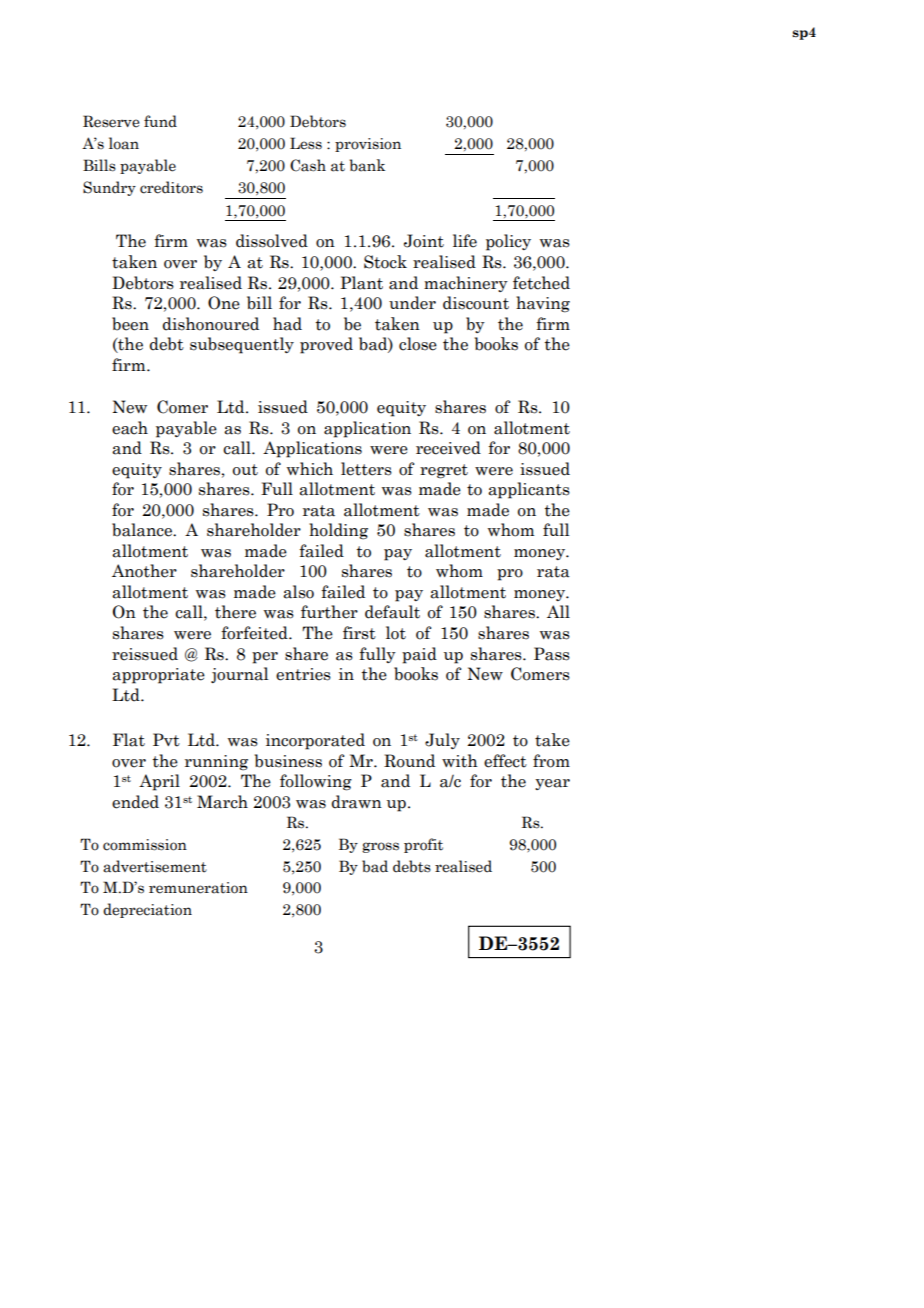 This document has width=924, height=1308. Describe the element at coordinates (476, 303) in the document. I see `discount` at that location.
